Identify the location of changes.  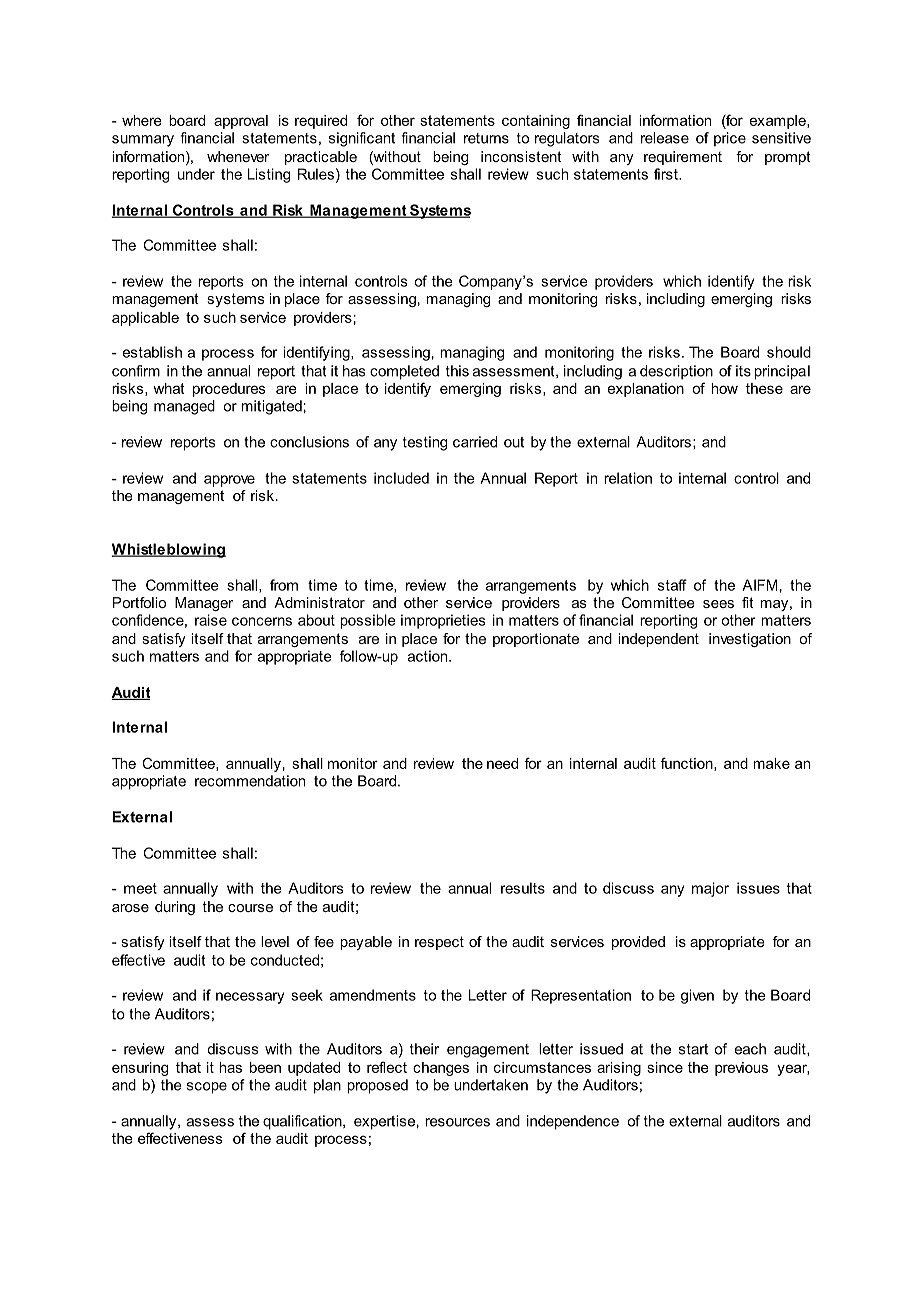
(441, 1069).
